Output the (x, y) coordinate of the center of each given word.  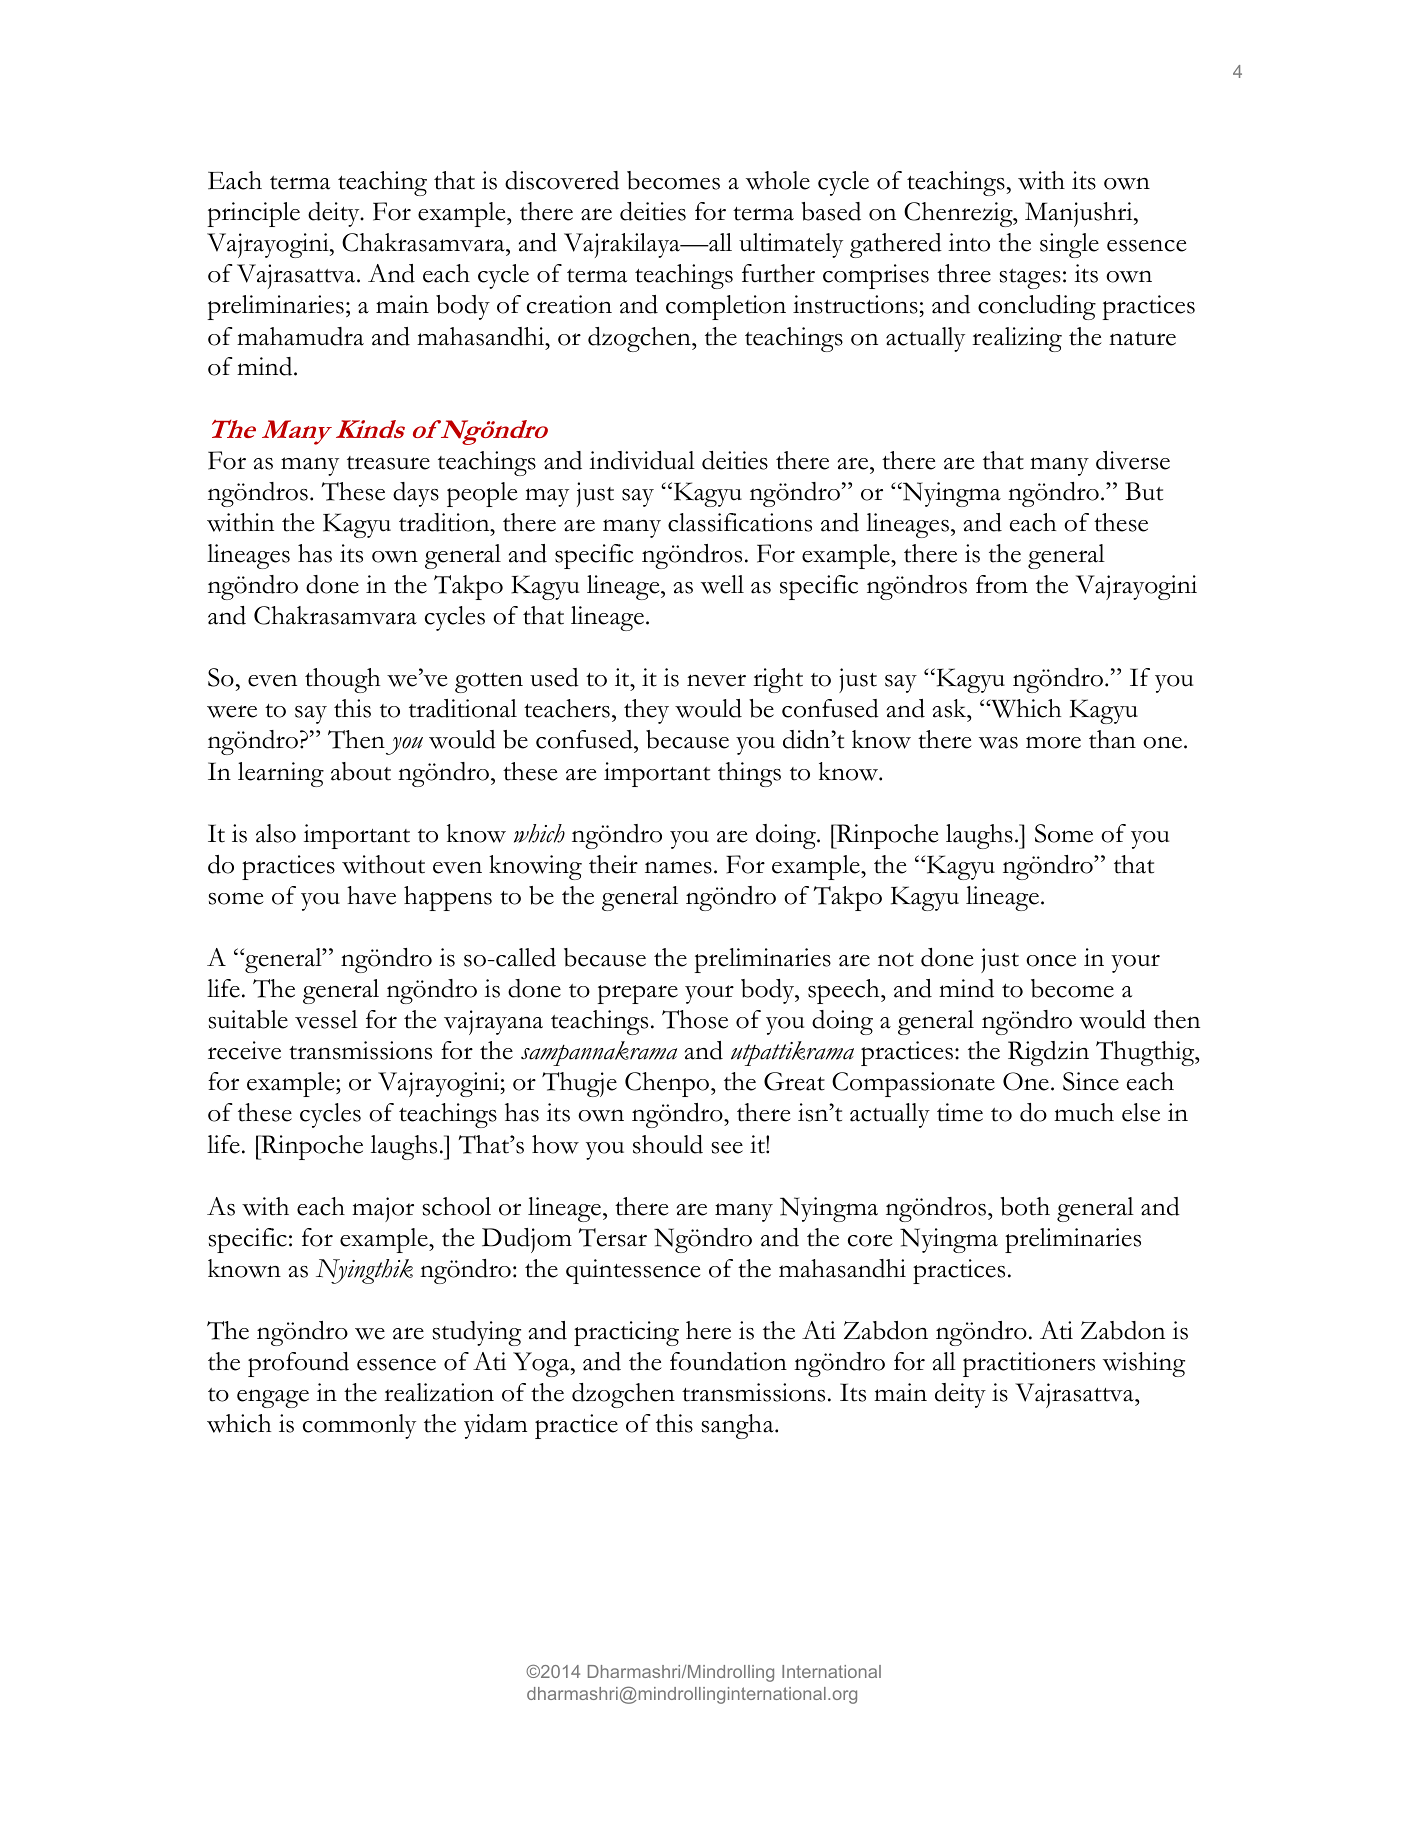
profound (298, 1364)
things (749, 774)
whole (778, 180)
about (361, 771)
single (1069, 245)
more (1053, 742)
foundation (728, 1361)
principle (253, 214)
